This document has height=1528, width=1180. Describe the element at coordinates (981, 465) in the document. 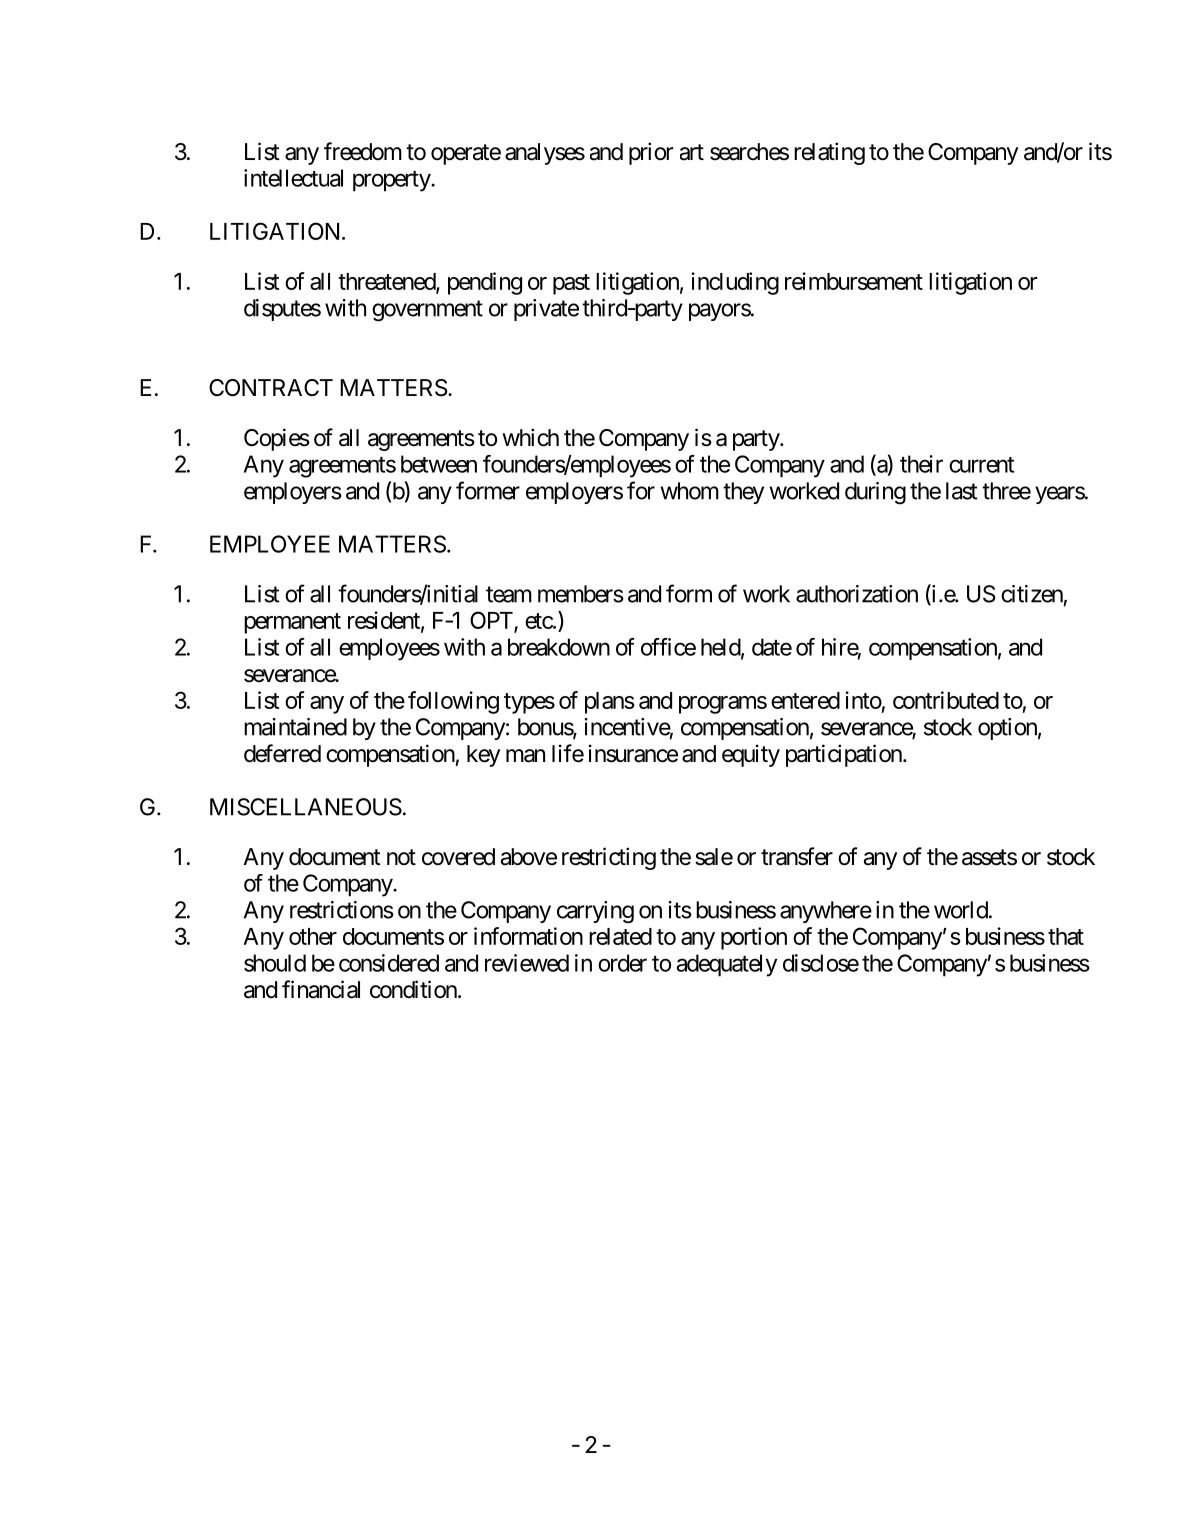

I see `current` at that location.
